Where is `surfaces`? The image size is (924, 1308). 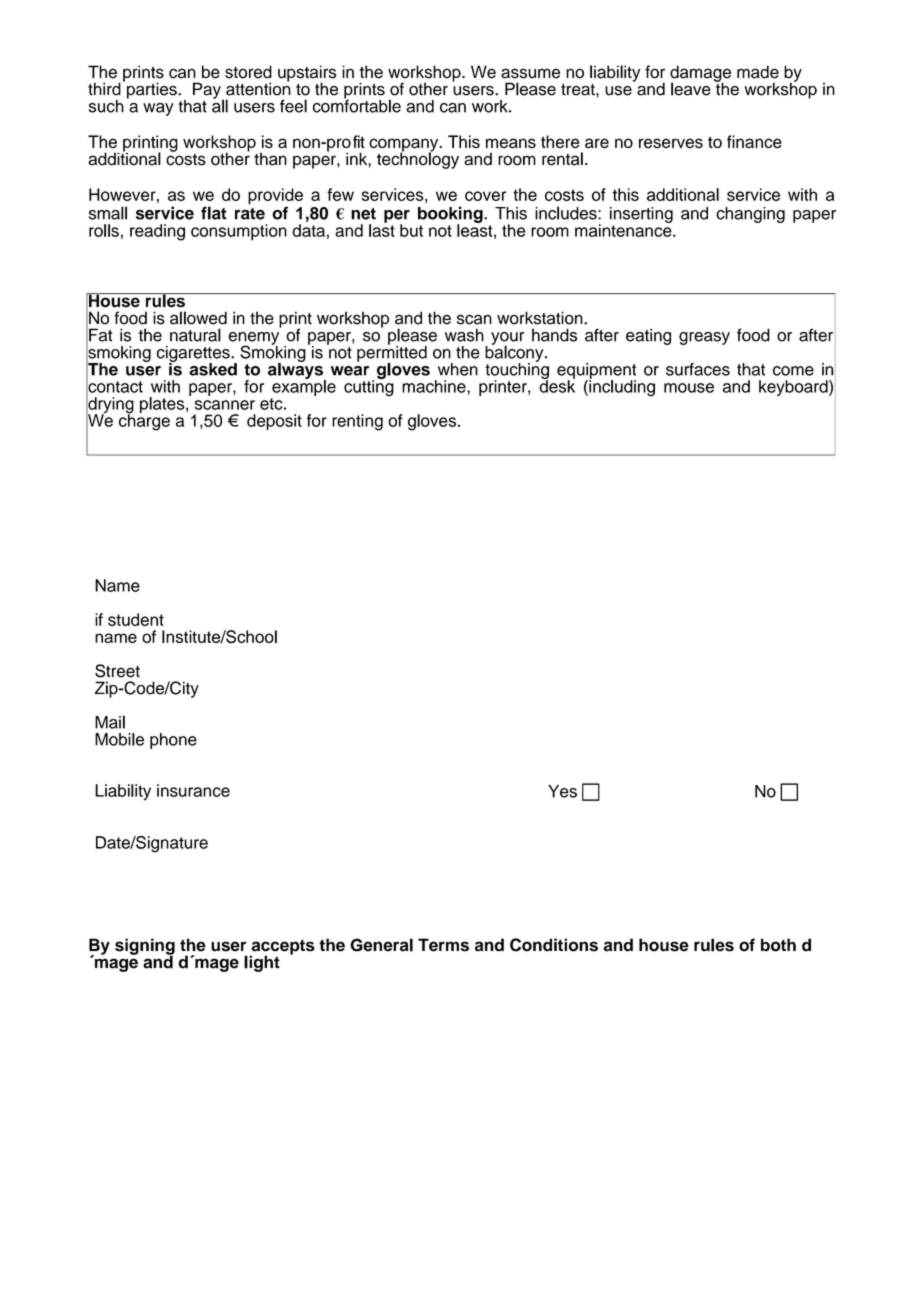 surfaces is located at coordinates (698, 369).
